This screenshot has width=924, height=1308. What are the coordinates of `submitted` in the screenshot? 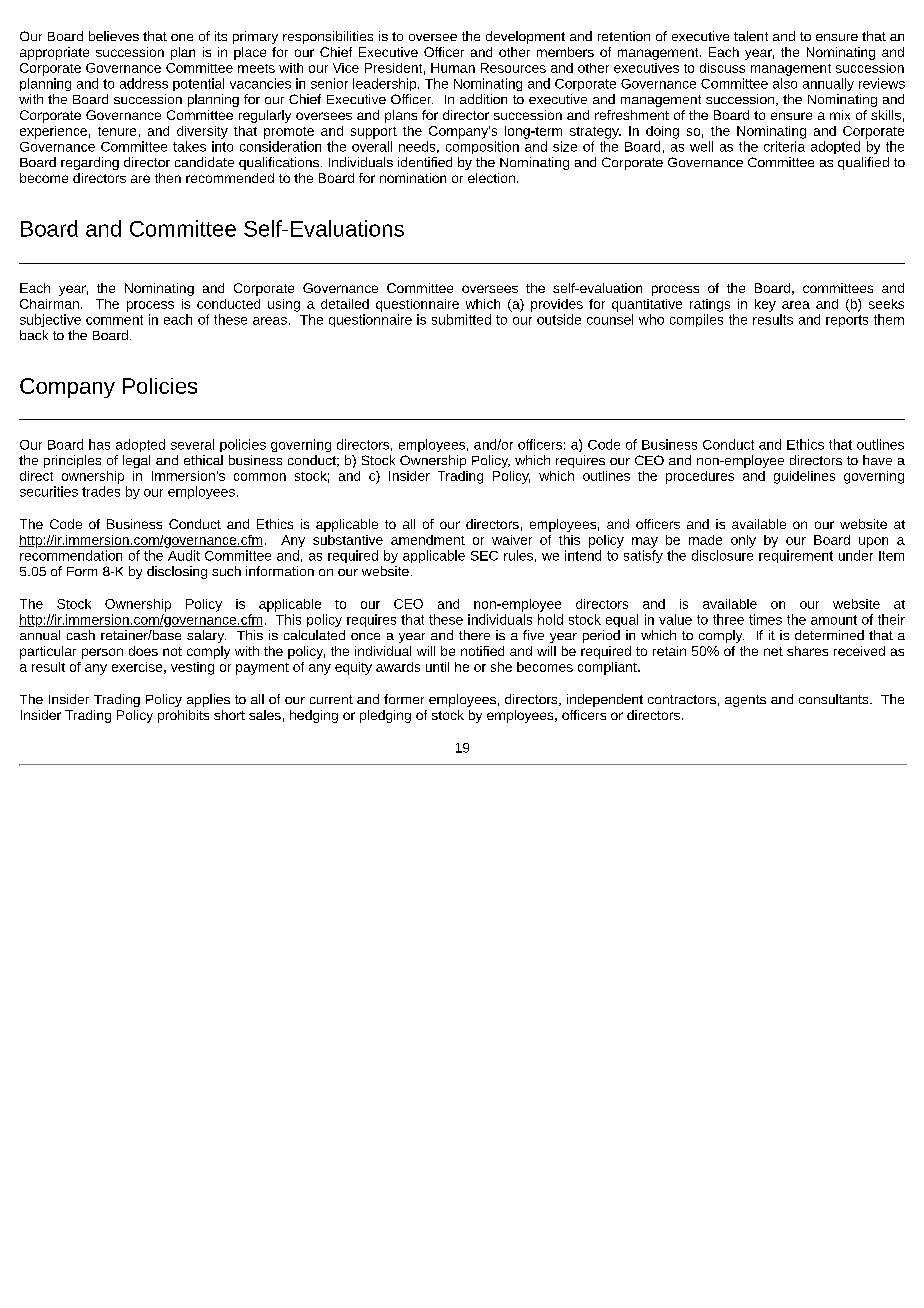 It's located at (461, 319).
